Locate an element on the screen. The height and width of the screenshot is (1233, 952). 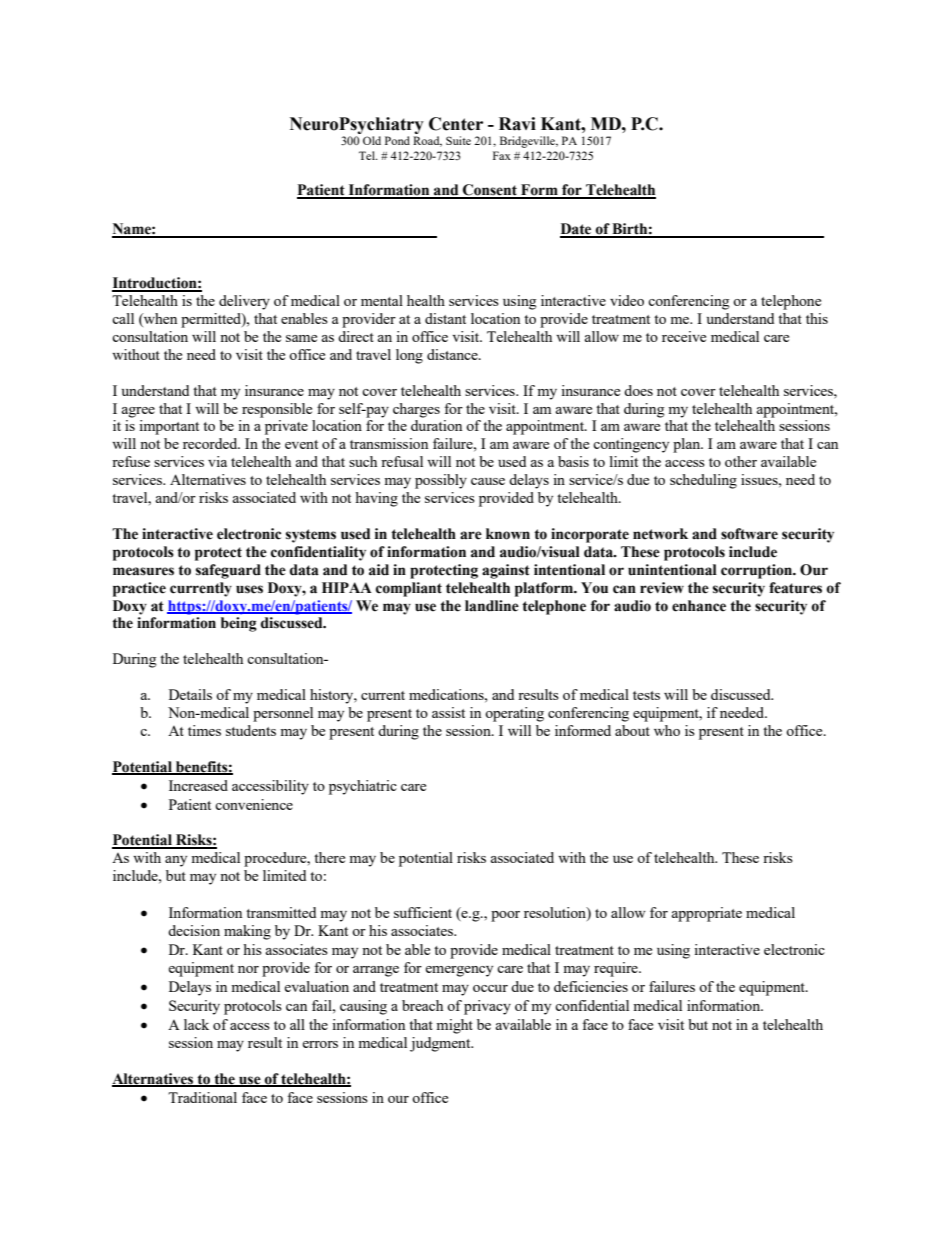
Old is located at coordinates (372, 140).
